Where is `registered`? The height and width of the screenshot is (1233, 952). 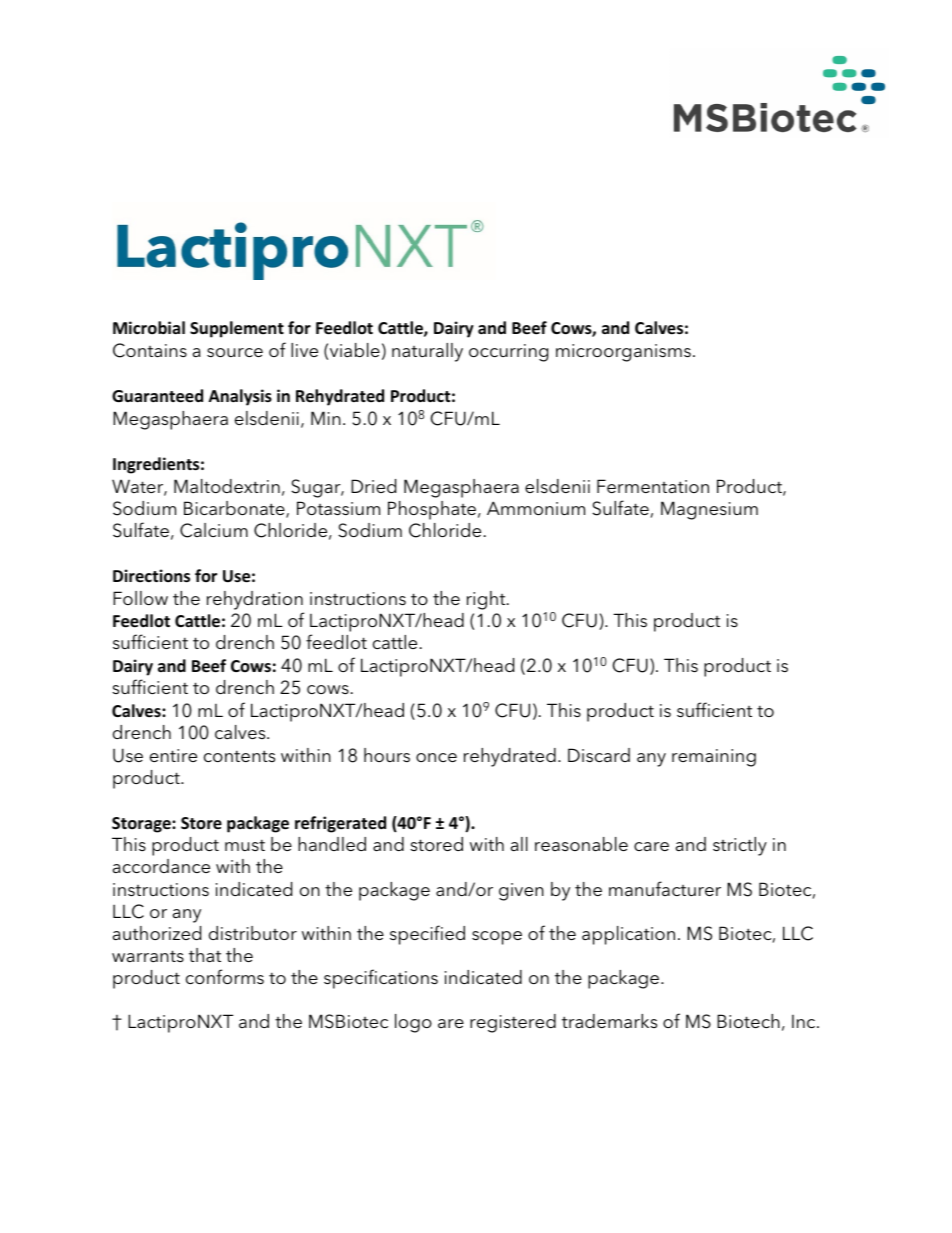 registered is located at coordinates (513, 1023).
